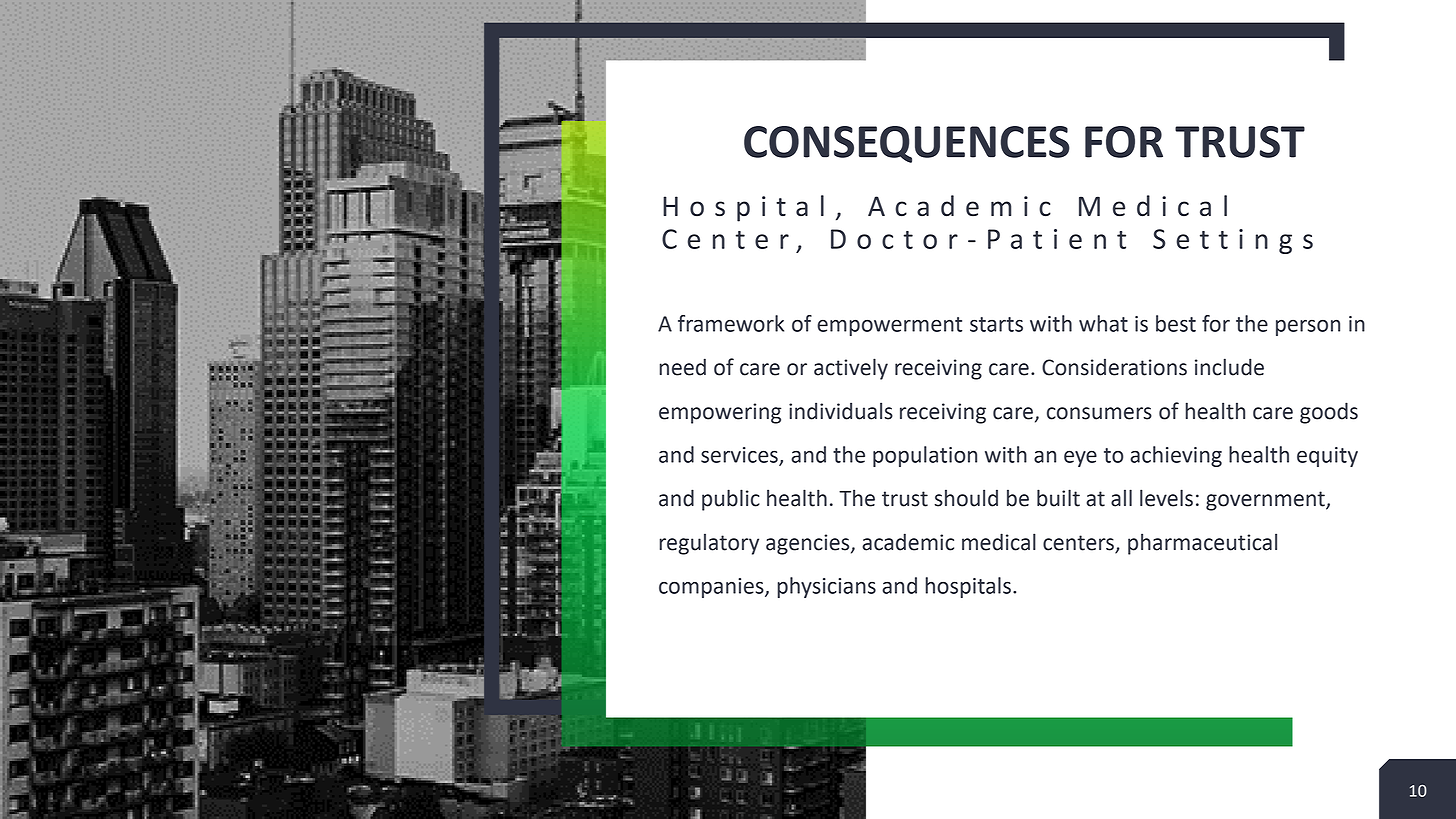 This screenshot has height=819, width=1456. Describe the element at coordinates (731, 323) in the screenshot. I see `framework` at that location.
